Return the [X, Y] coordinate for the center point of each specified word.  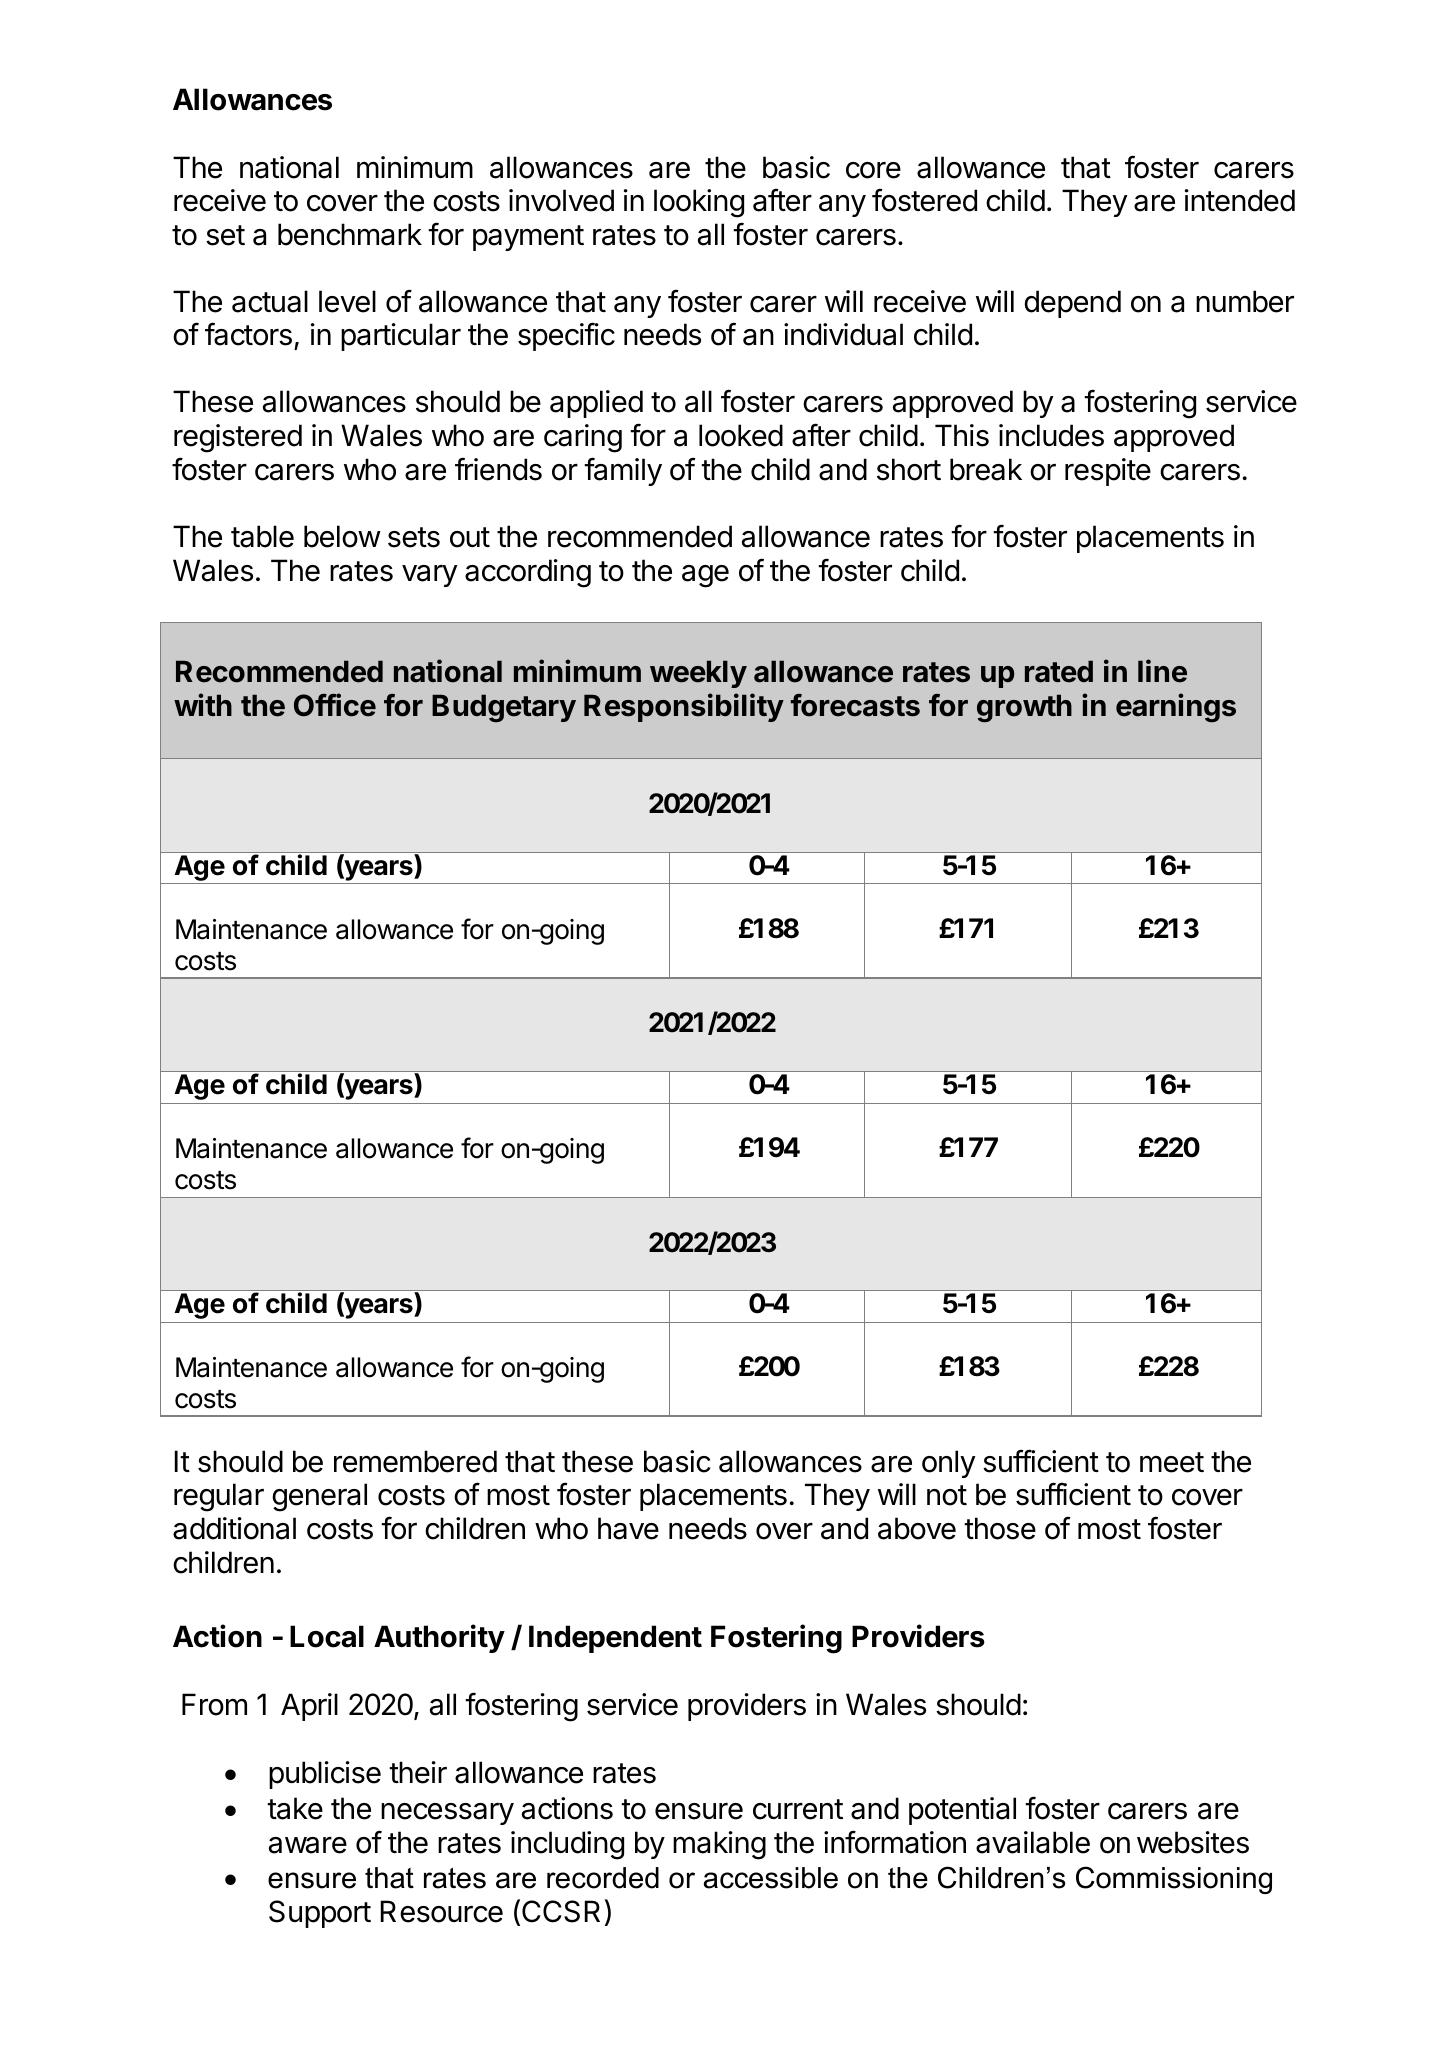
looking [699, 203]
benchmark [350, 234]
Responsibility [684, 707]
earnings [1176, 708]
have [628, 1528]
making [719, 1845]
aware [308, 1845]
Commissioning [1174, 1880]
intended [1240, 200]
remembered [415, 1461]
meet [1172, 1462]
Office [335, 705]
